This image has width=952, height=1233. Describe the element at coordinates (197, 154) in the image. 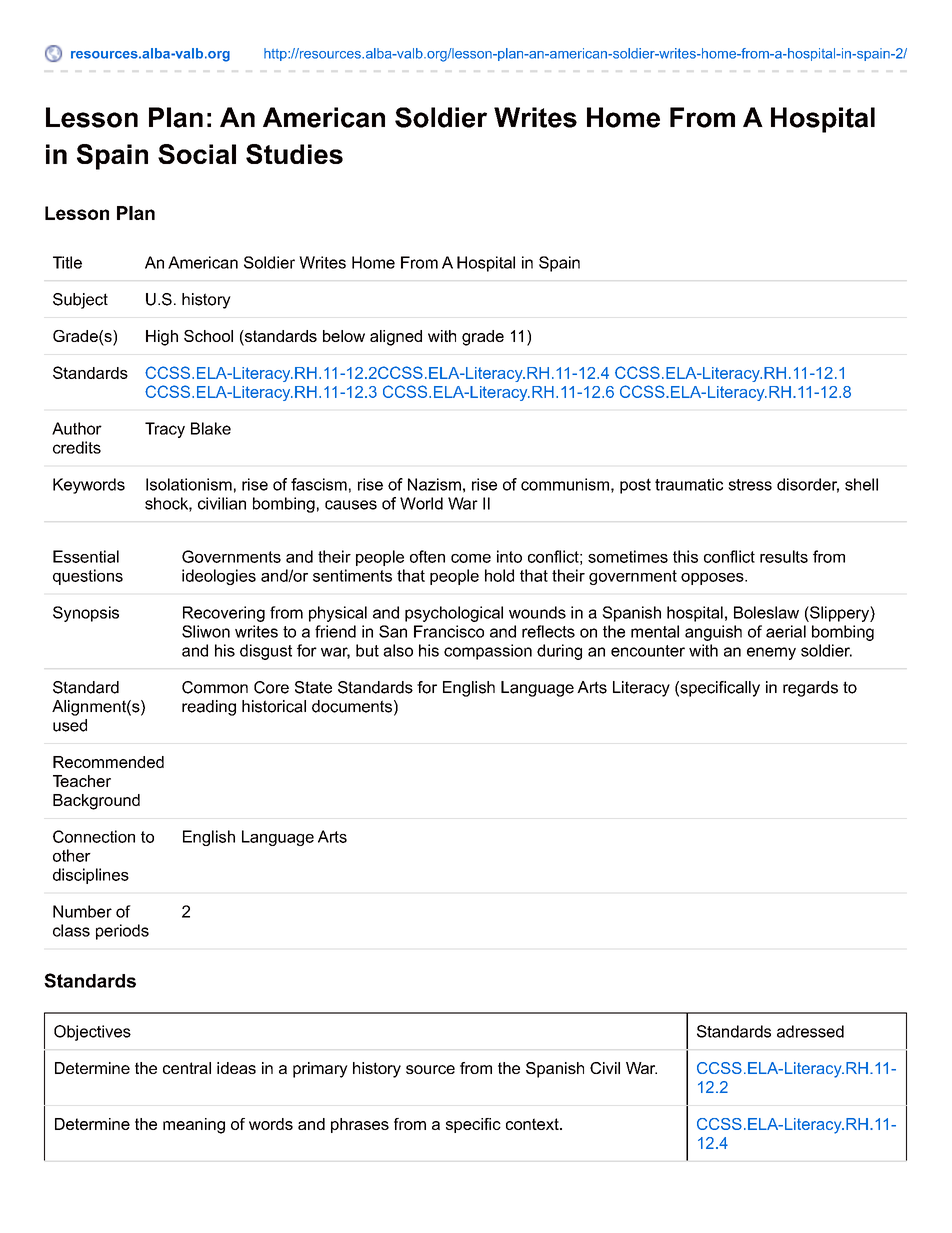

I see `Social` at that location.
